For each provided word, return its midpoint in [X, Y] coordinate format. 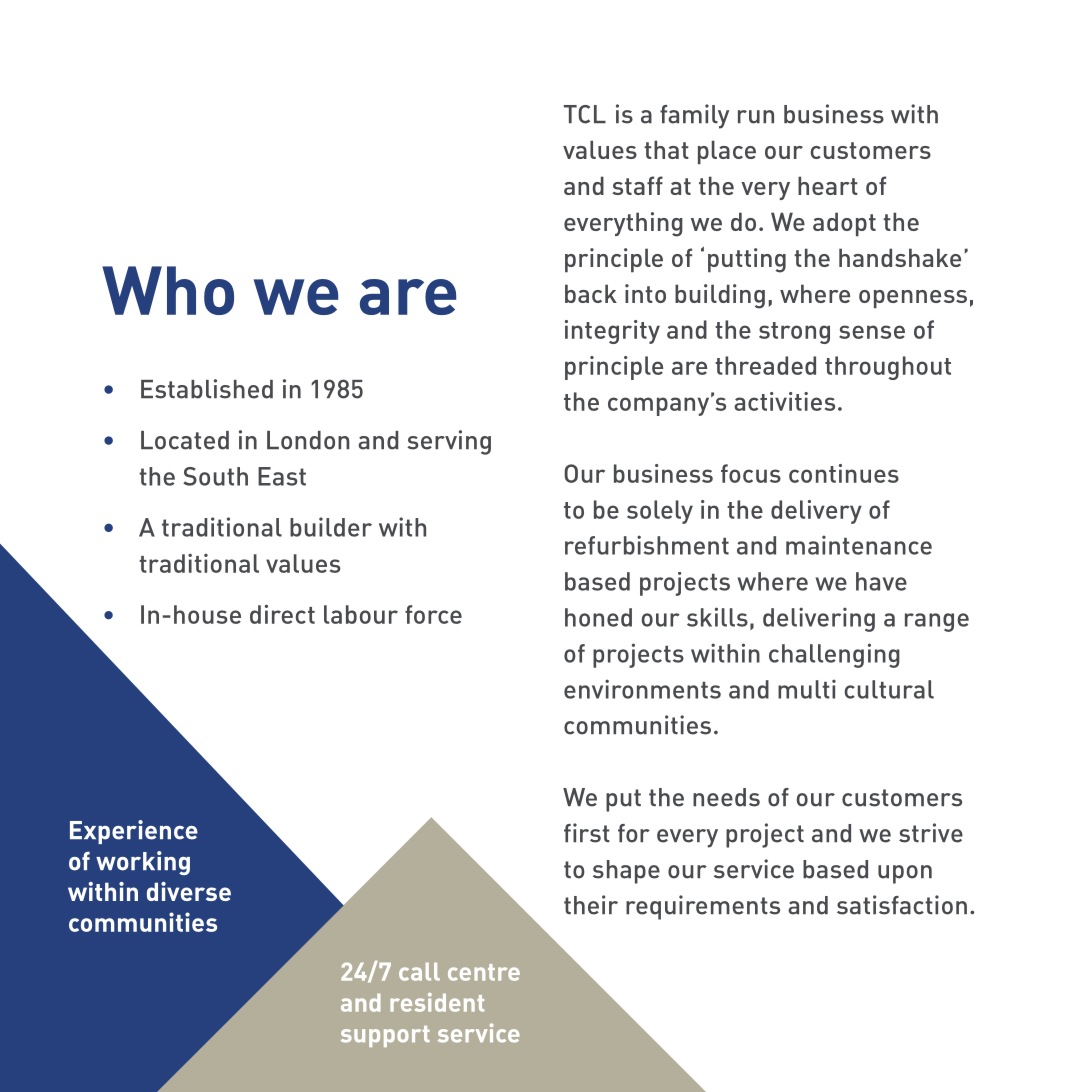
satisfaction [902, 905]
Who [168, 290]
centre [484, 972]
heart [828, 185]
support [385, 1036]
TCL [585, 114]
